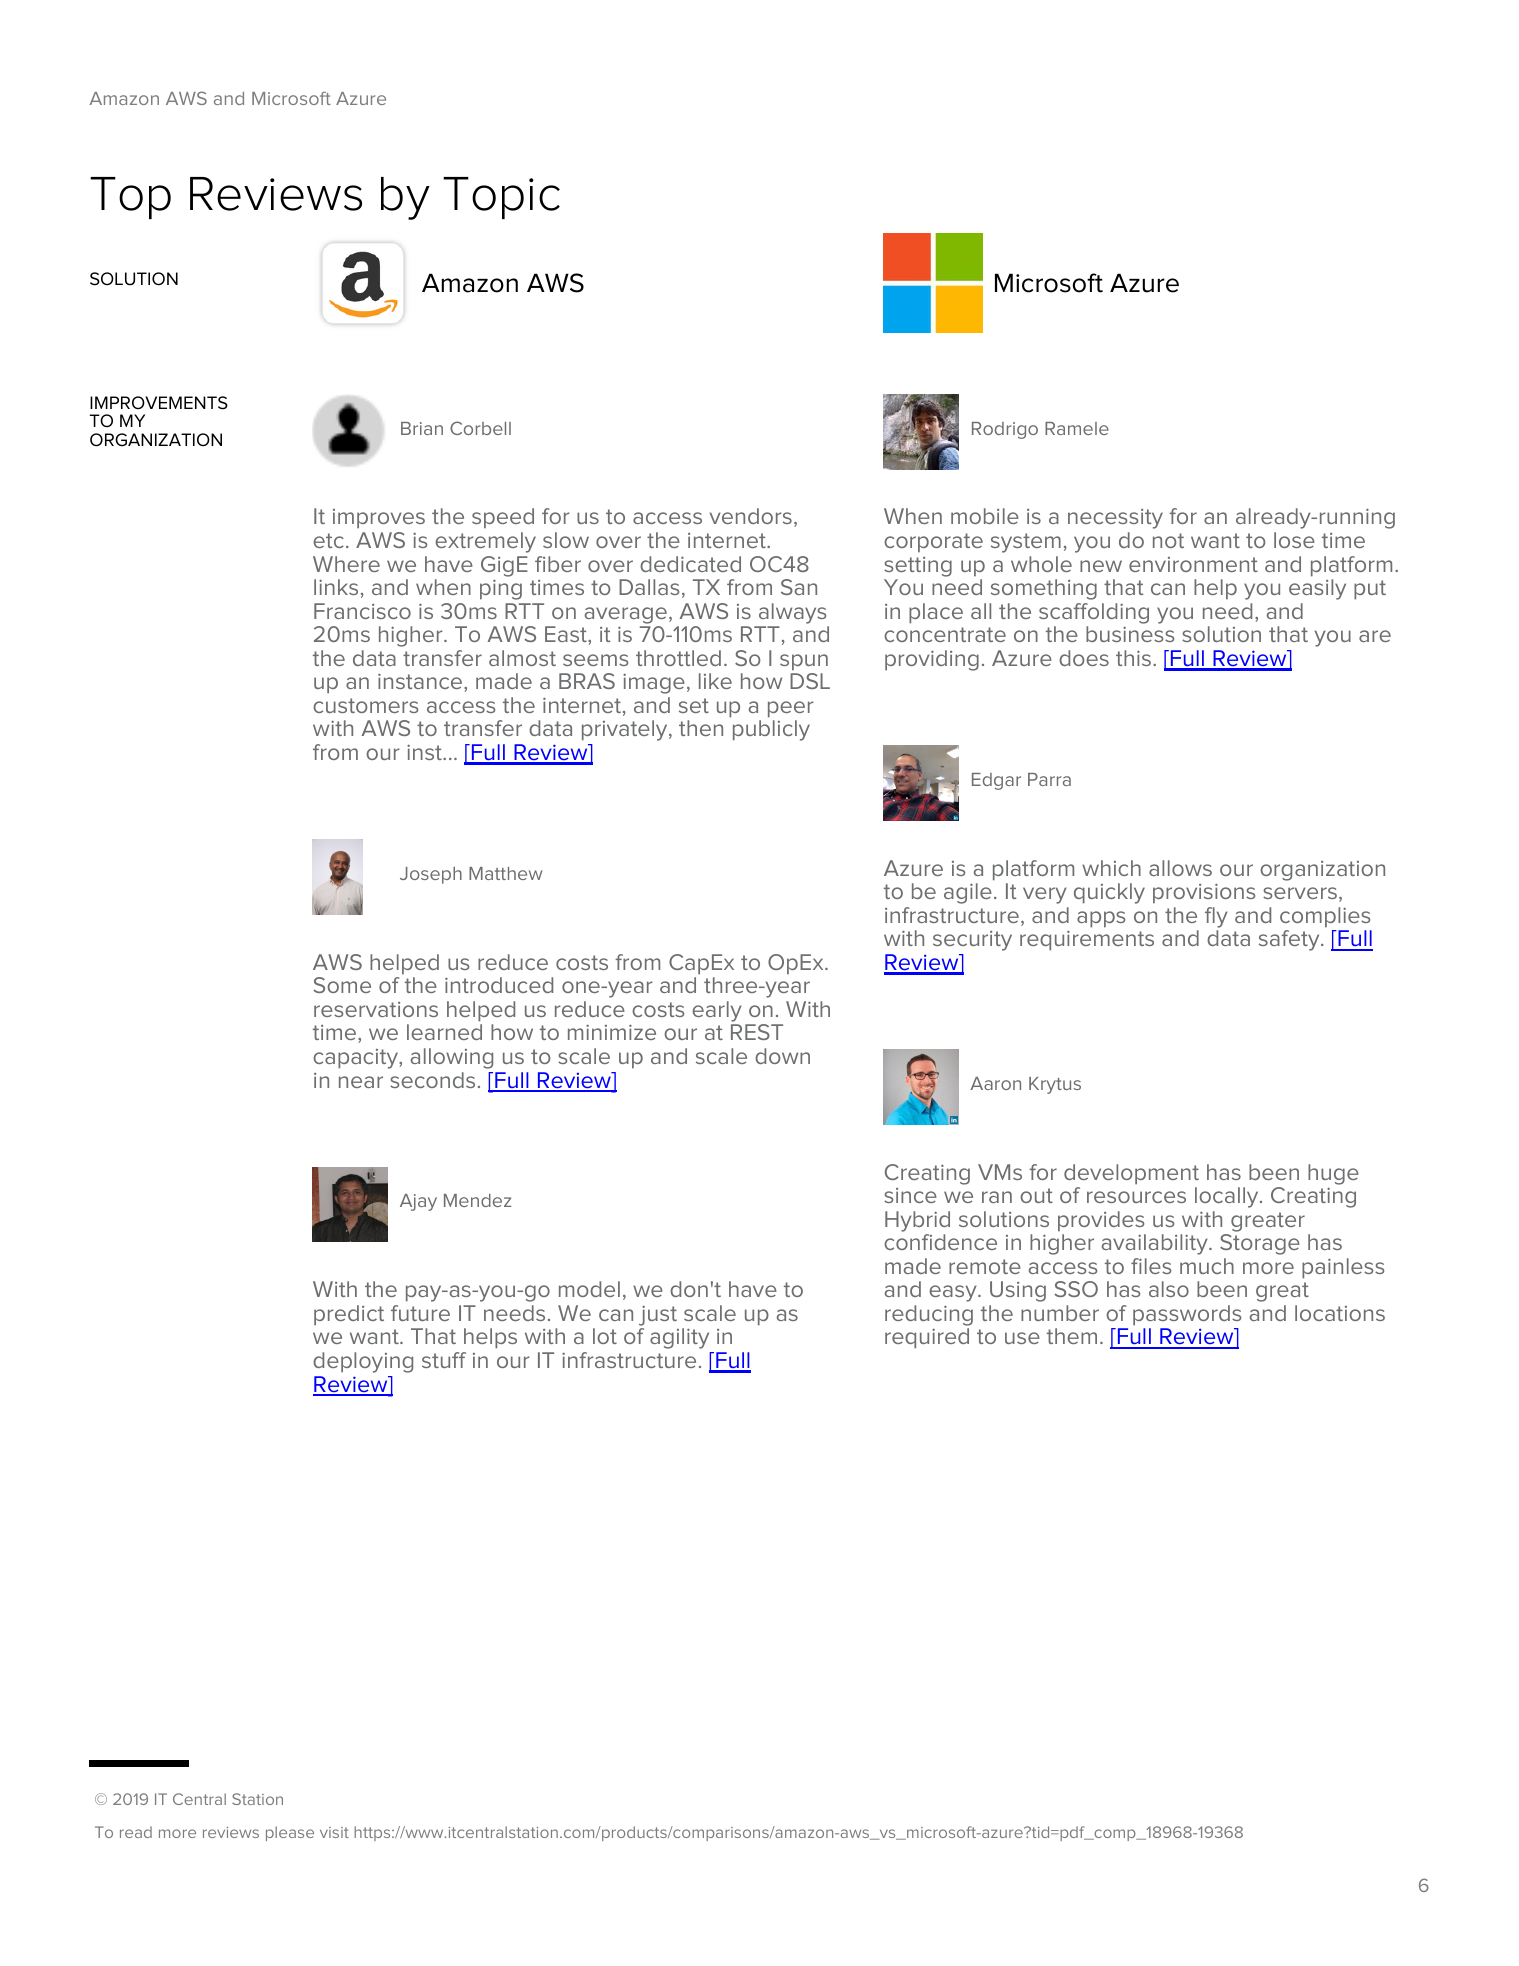 The width and height of the screenshot is (1519, 1966). Describe the element at coordinates (363, 1362) in the screenshot. I see `deploying` at that location.
